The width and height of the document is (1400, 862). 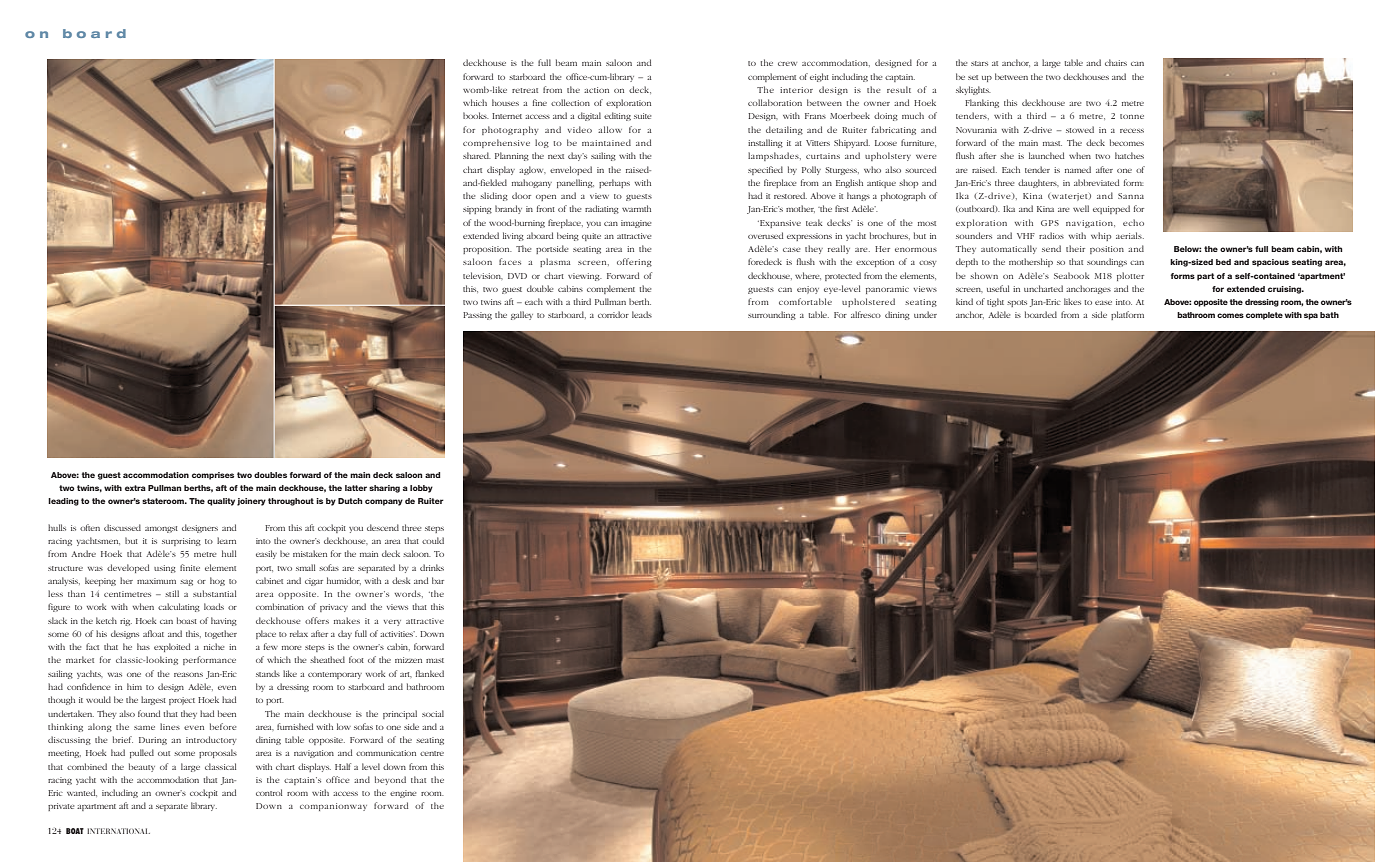 What do you see at coordinates (1116, 62) in the document?
I see `chairs` at bounding box center [1116, 62].
